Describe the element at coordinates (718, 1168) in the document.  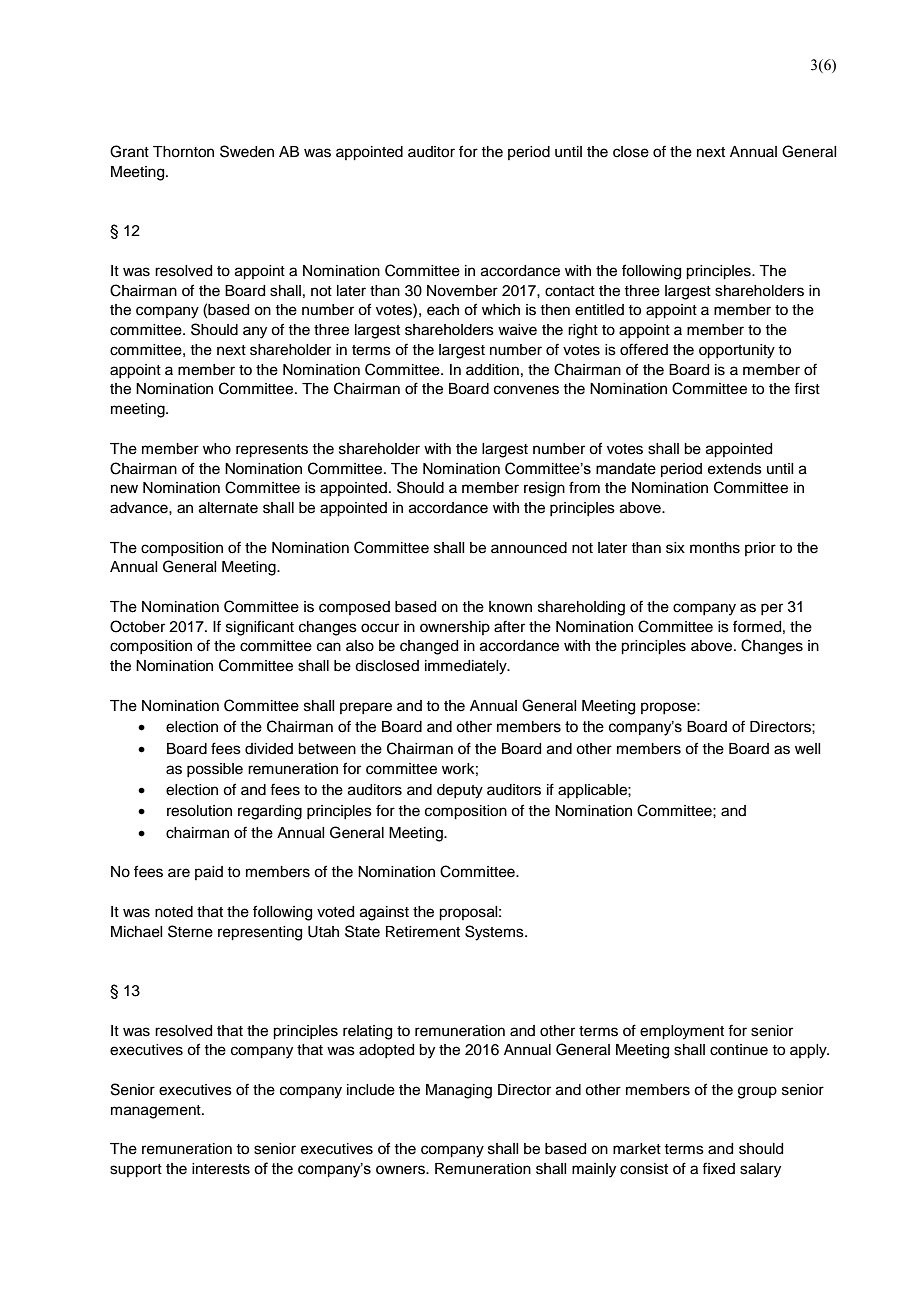
I see `fixed` at that location.
